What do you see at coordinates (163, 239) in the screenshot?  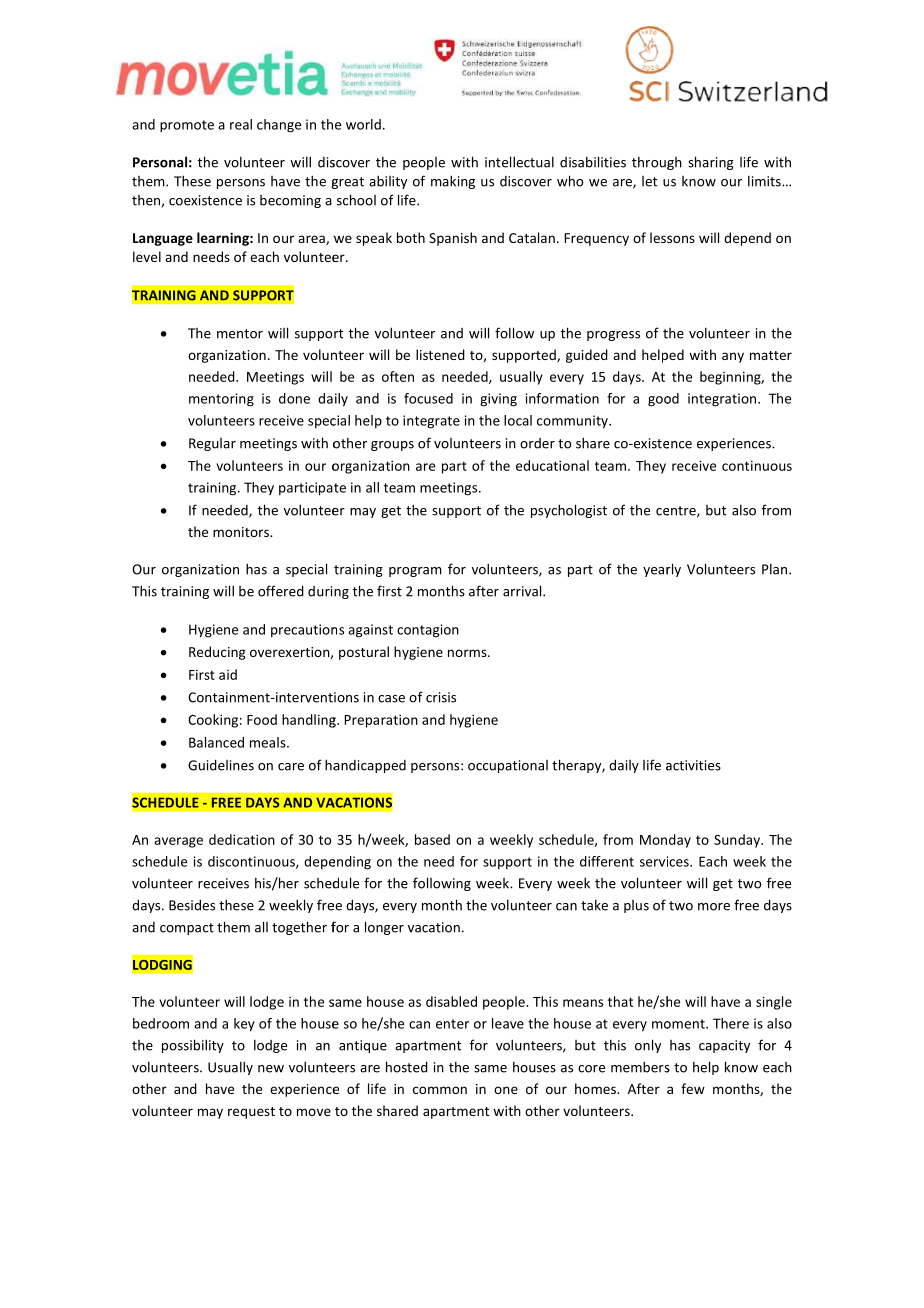 I see `Language` at bounding box center [163, 239].
